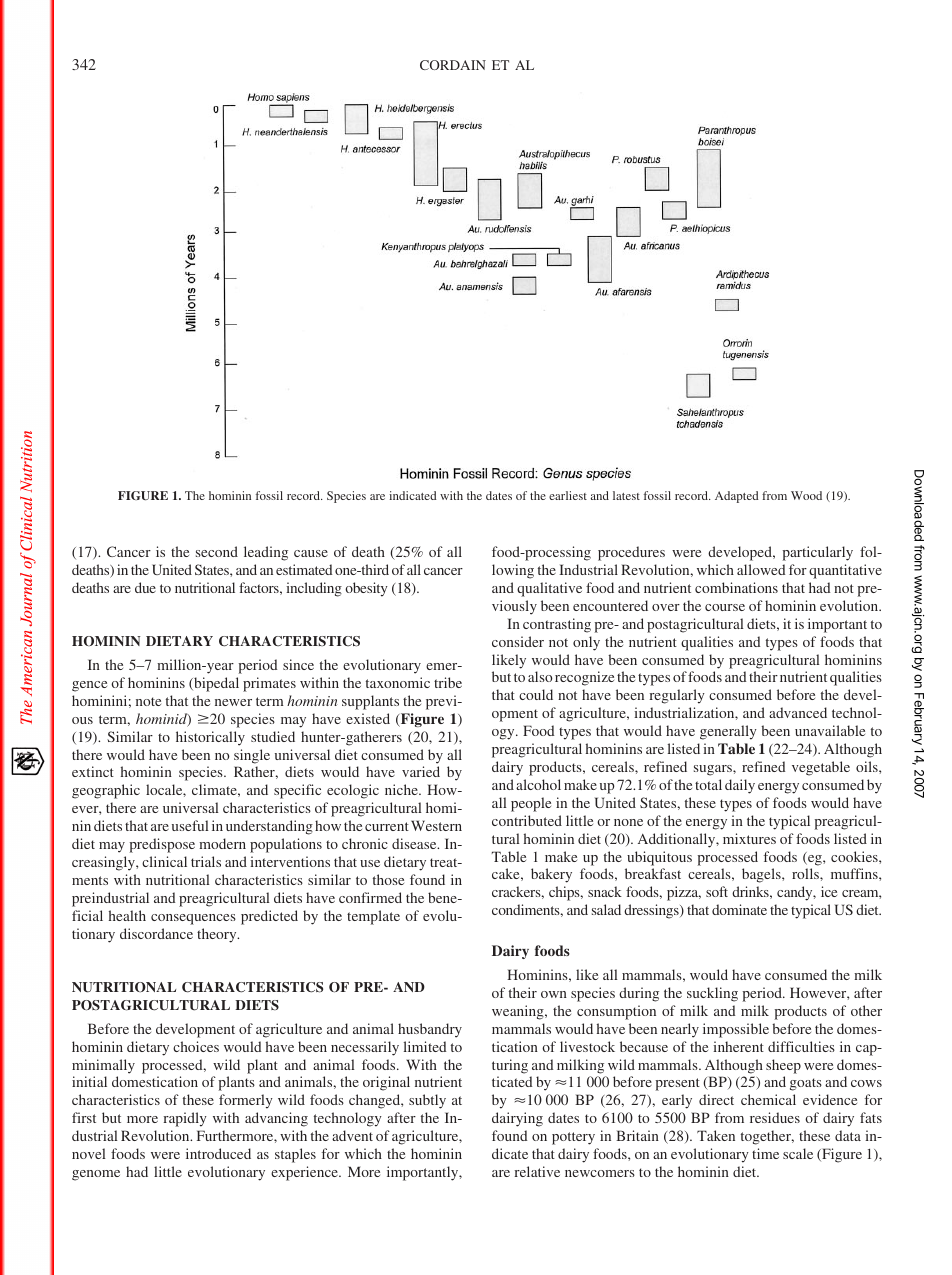 Image resolution: width=952 pixels, height=1275 pixels. I want to click on second, so click(217, 551).
